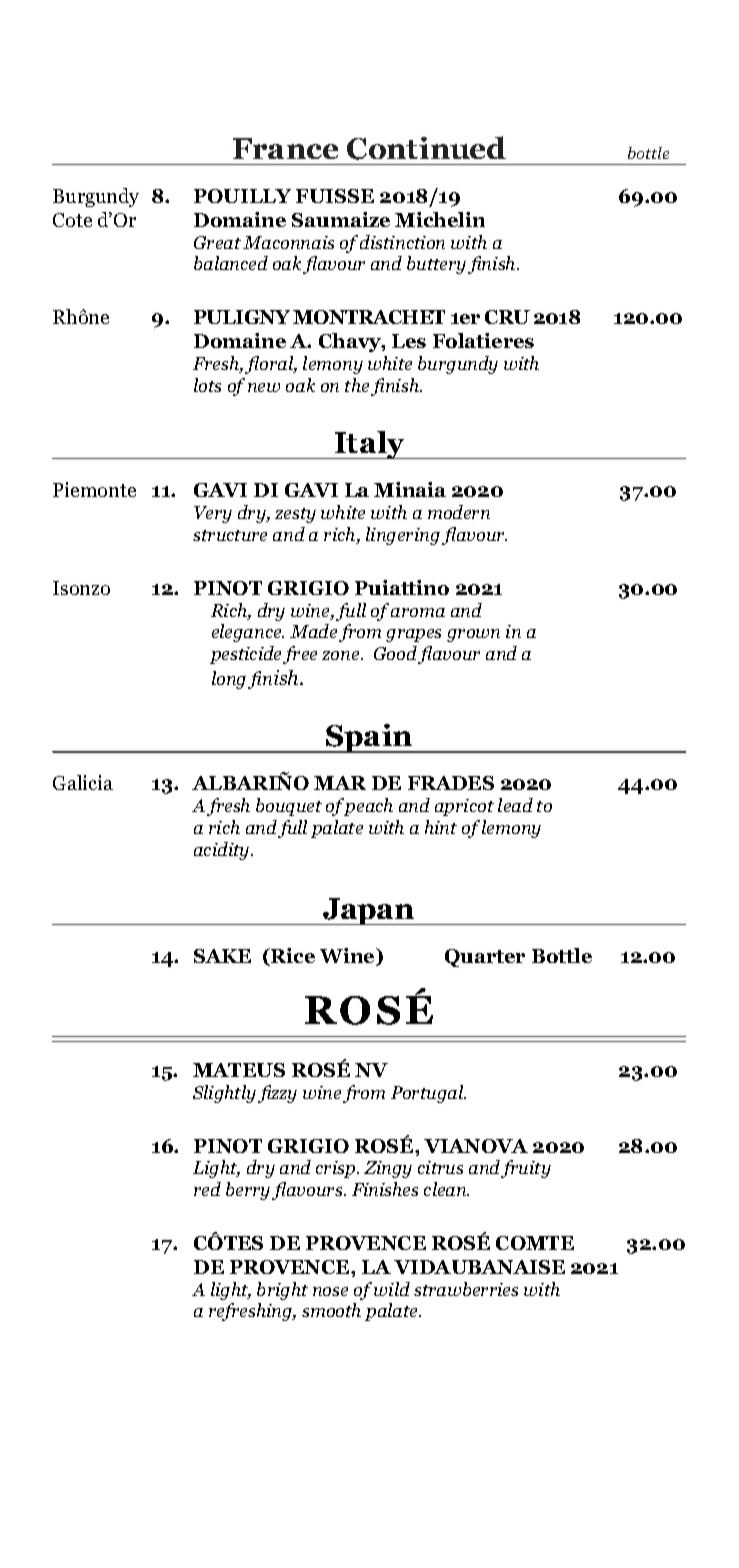 The width and height of the page is (739, 1568). What do you see at coordinates (282, 1291) in the page?
I see `bright` at bounding box center [282, 1291].
